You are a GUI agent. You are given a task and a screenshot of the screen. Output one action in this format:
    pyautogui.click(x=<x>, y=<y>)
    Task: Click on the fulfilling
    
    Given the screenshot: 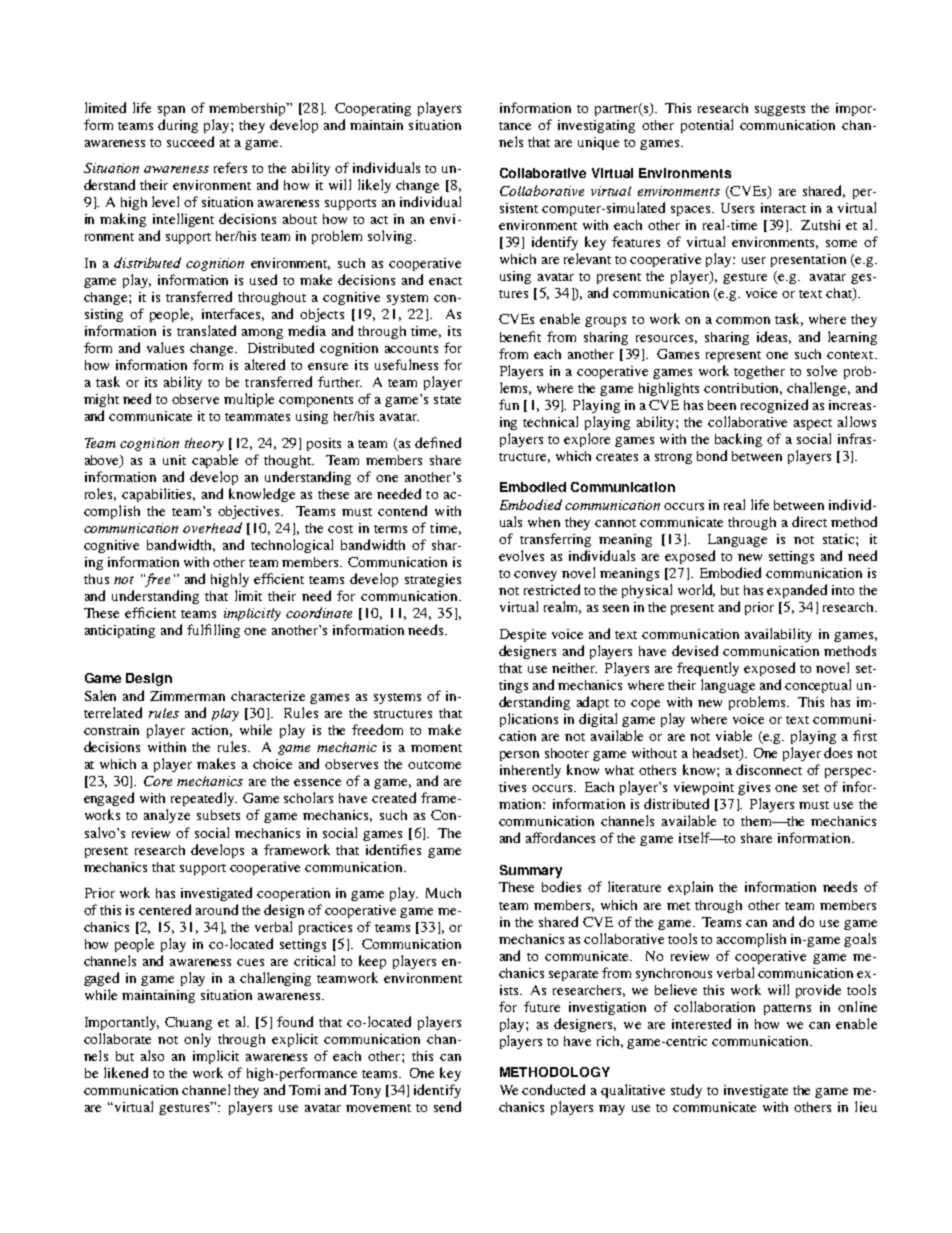 What is the action you would take?
    pyautogui.click(x=213, y=631)
